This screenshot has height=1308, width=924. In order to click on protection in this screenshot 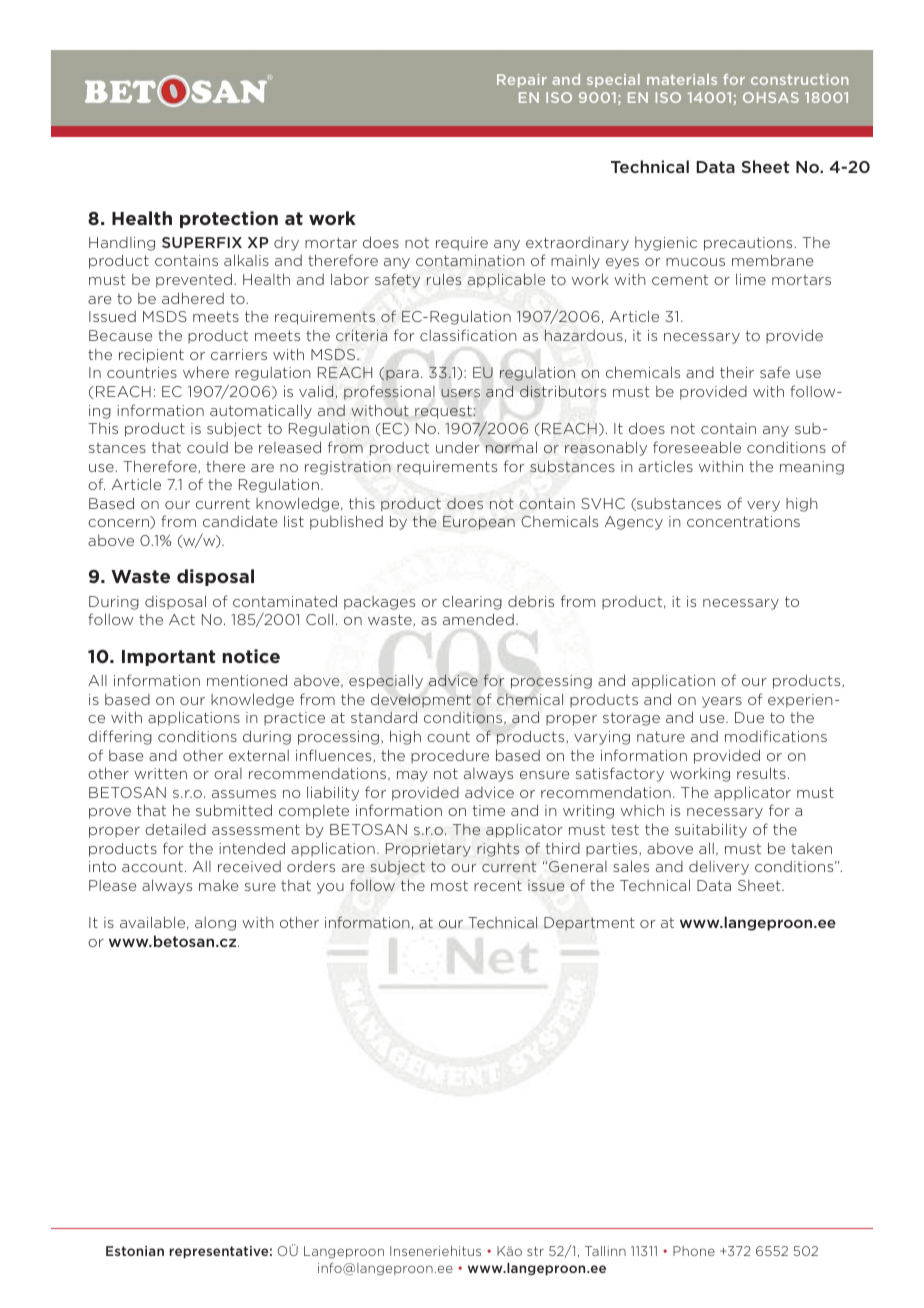, I will do `click(229, 219)`.
